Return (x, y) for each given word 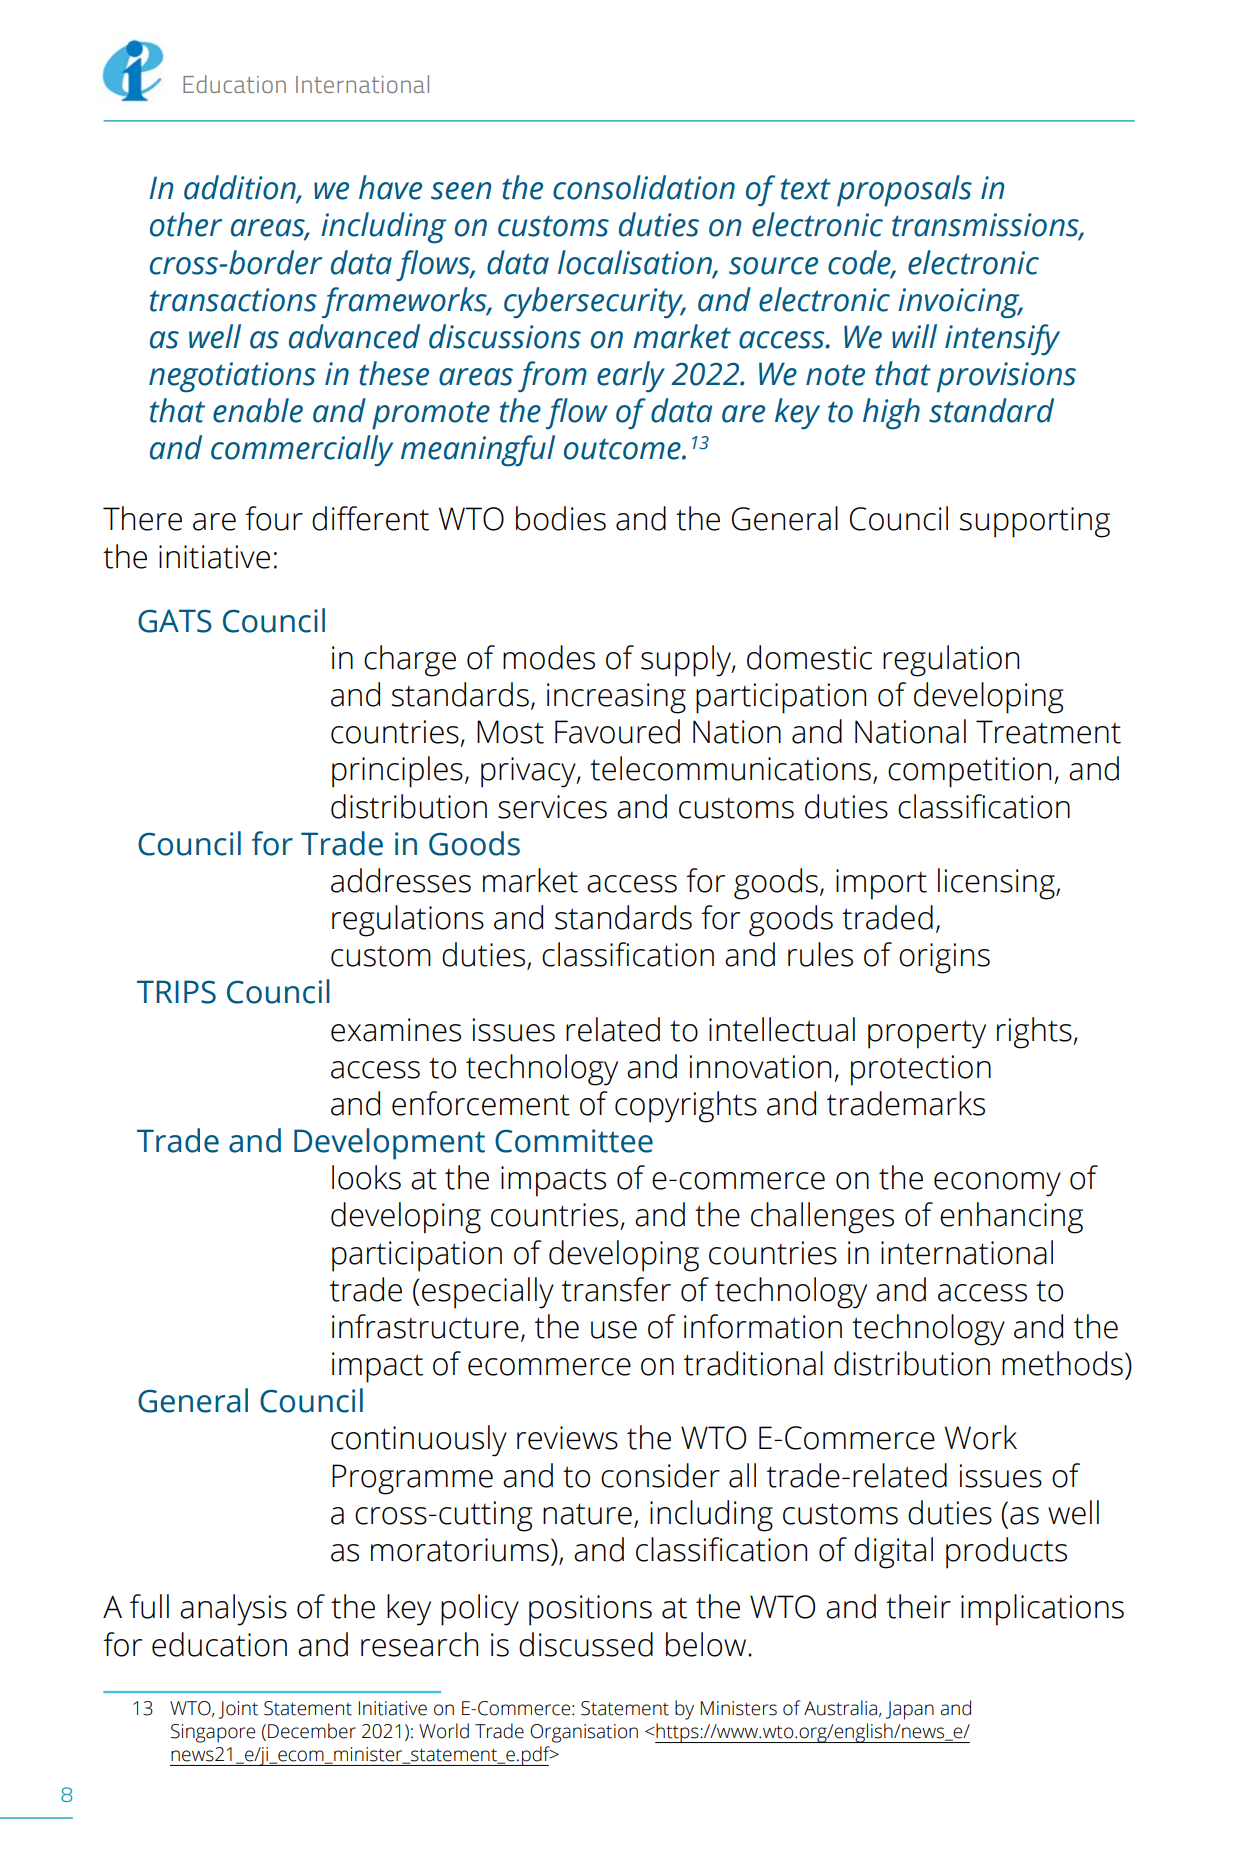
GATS (175, 621)
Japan (910, 1710)
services (552, 807)
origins (944, 958)
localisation (636, 263)
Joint (238, 1710)
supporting (1035, 522)
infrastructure (425, 1326)
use (614, 1330)
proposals (904, 191)
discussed (586, 1644)
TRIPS (176, 992)
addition (241, 188)
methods (1062, 1363)
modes (549, 657)
